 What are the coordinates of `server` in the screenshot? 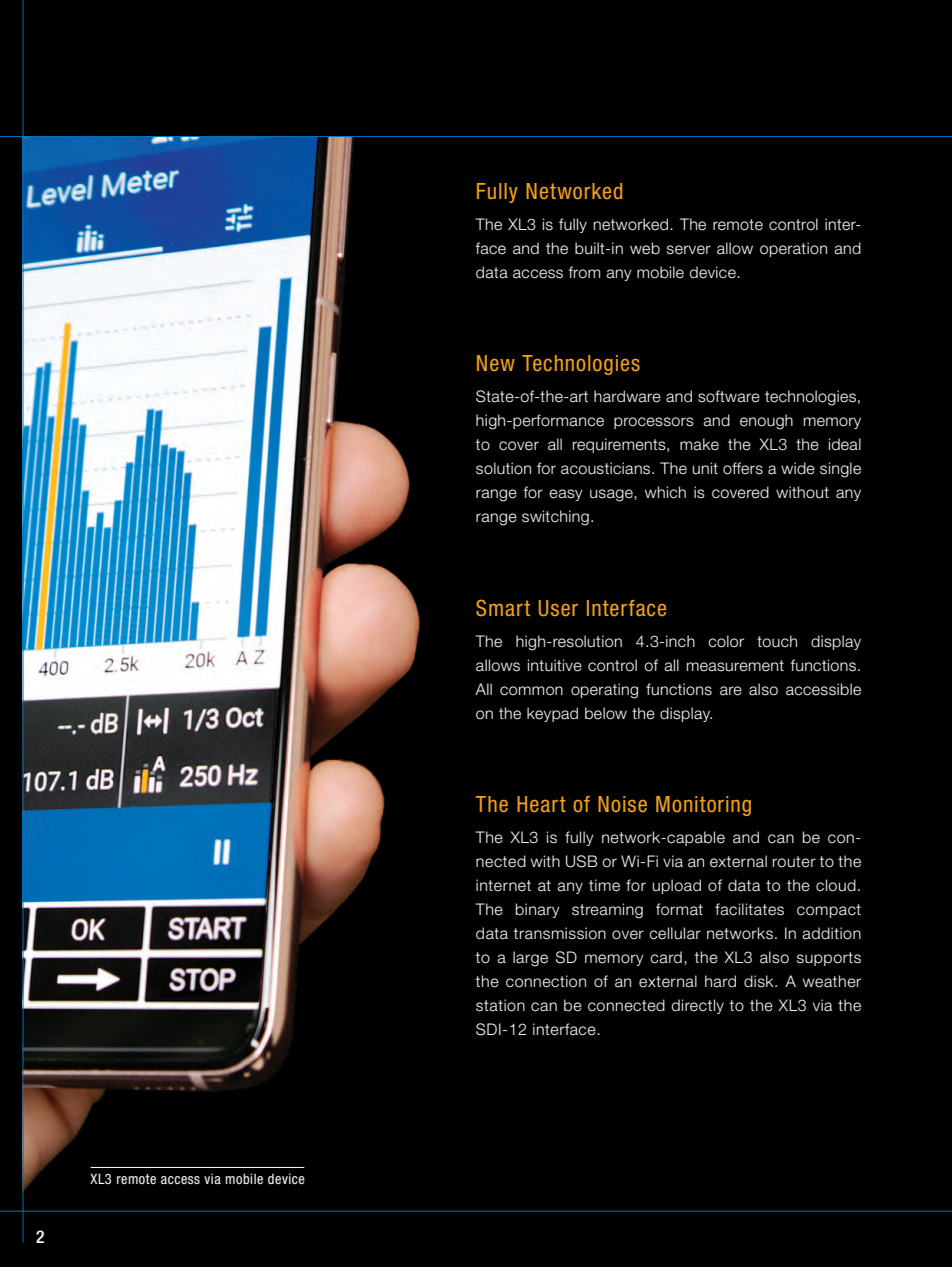 It's located at (689, 250).
